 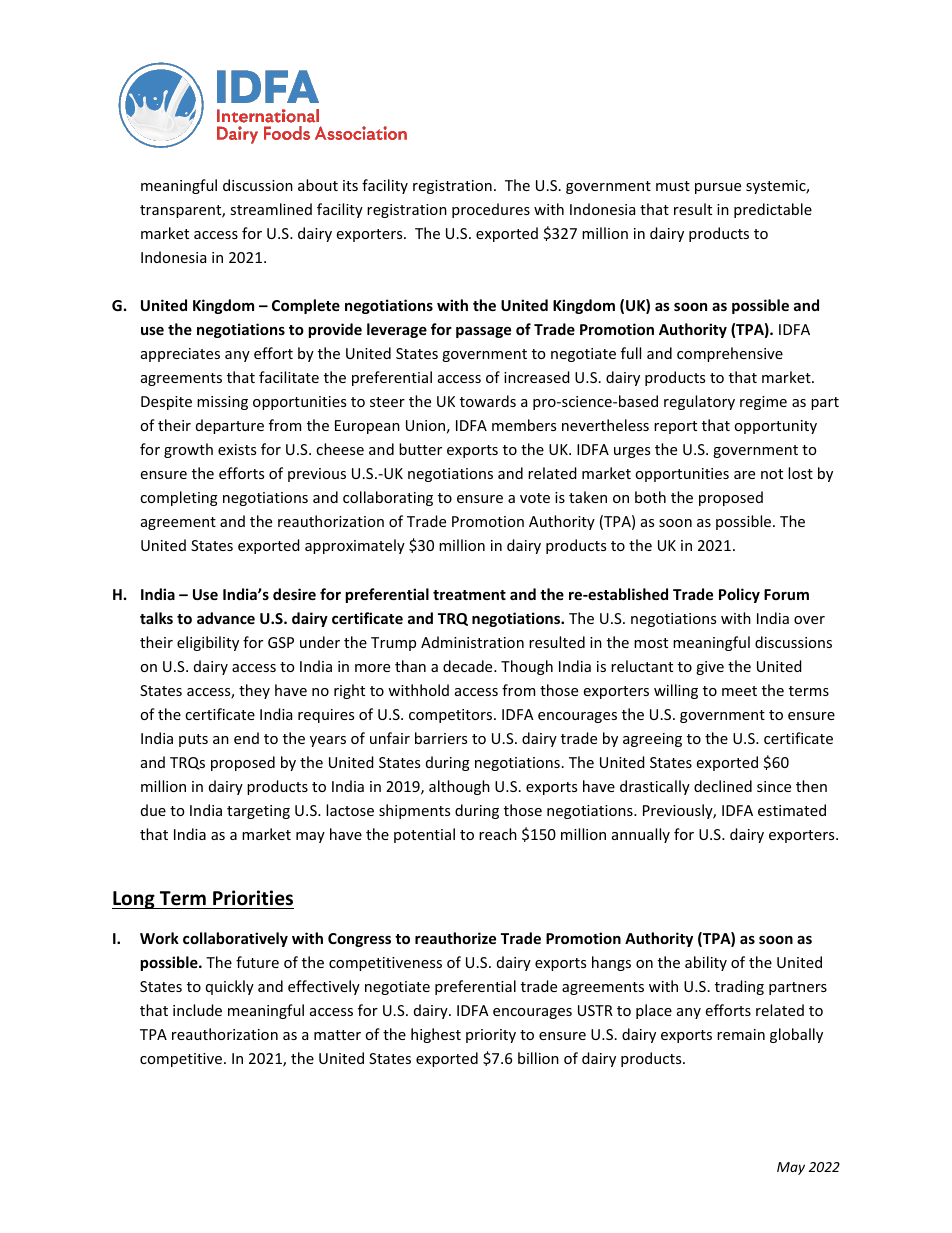 I want to click on procedures, so click(x=491, y=210).
